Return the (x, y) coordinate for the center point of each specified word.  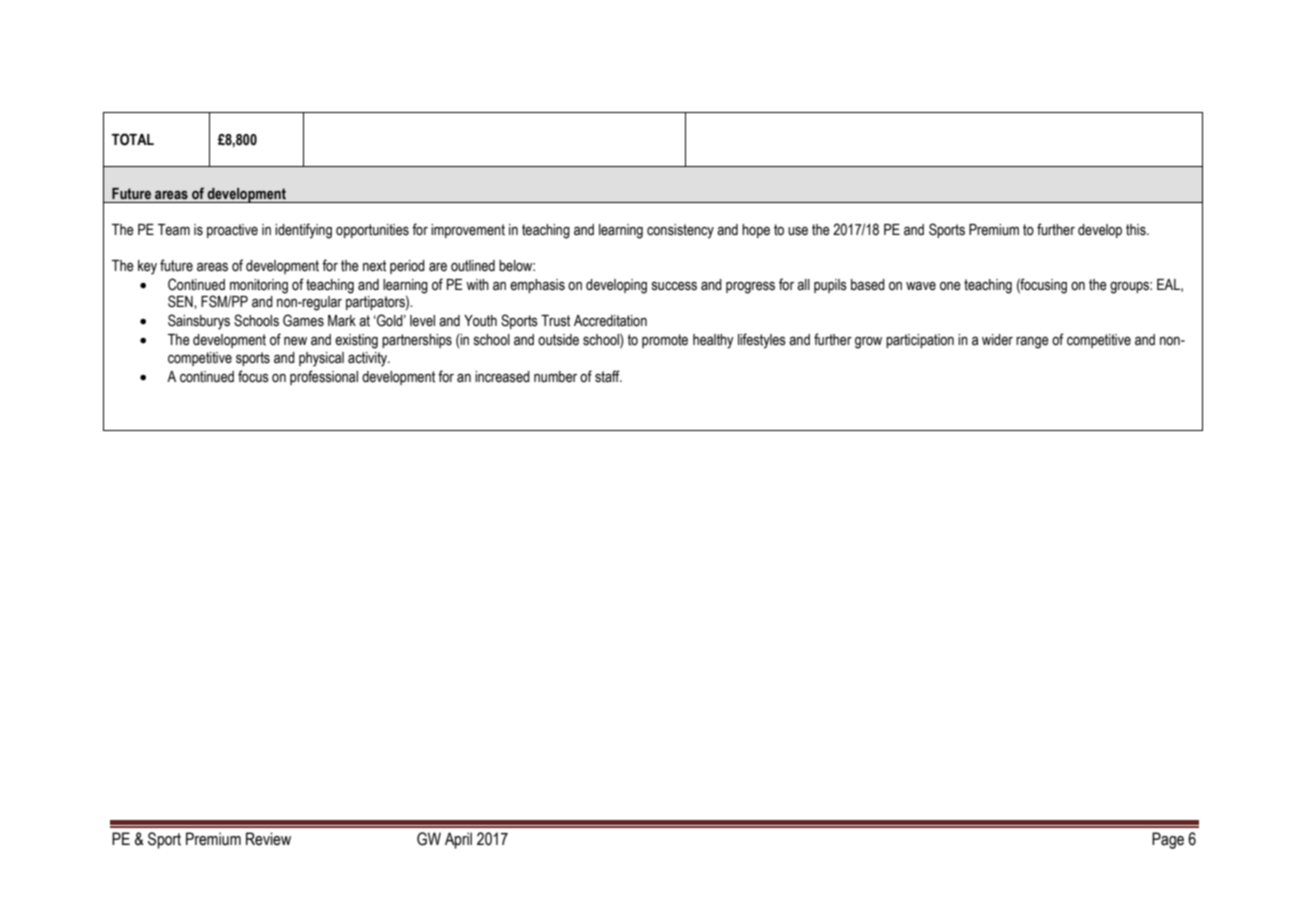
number (555, 377)
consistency (680, 231)
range (1032, 342)
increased (502, 377)
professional (324, 377)
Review (268, 839)
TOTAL (132, 139)
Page (1168, 840)
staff (608, 376)
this (1137, 230)
